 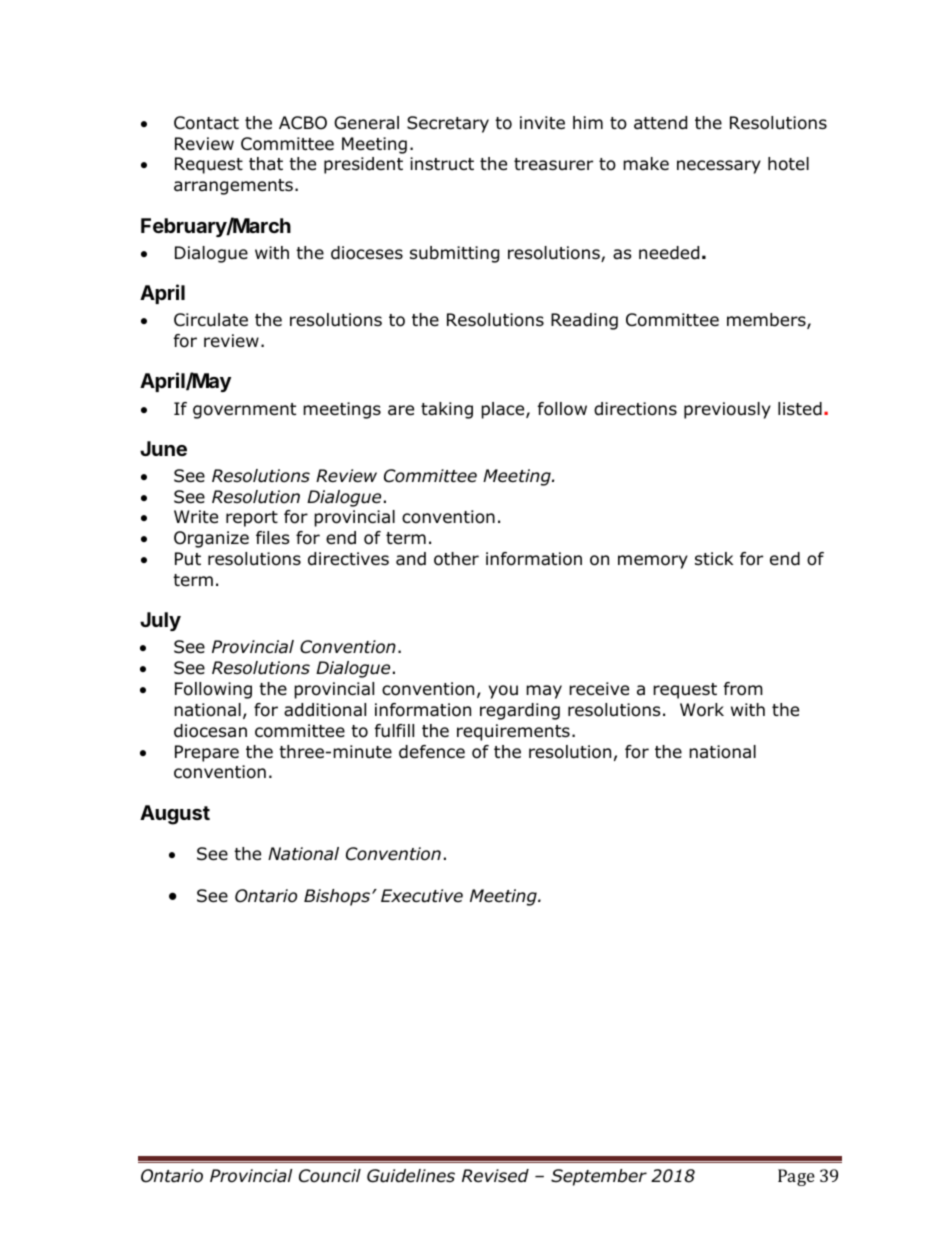 What do you see at coordinates (422, 896) in the document?
I see `Executive` at bounding box center [422, 896].
